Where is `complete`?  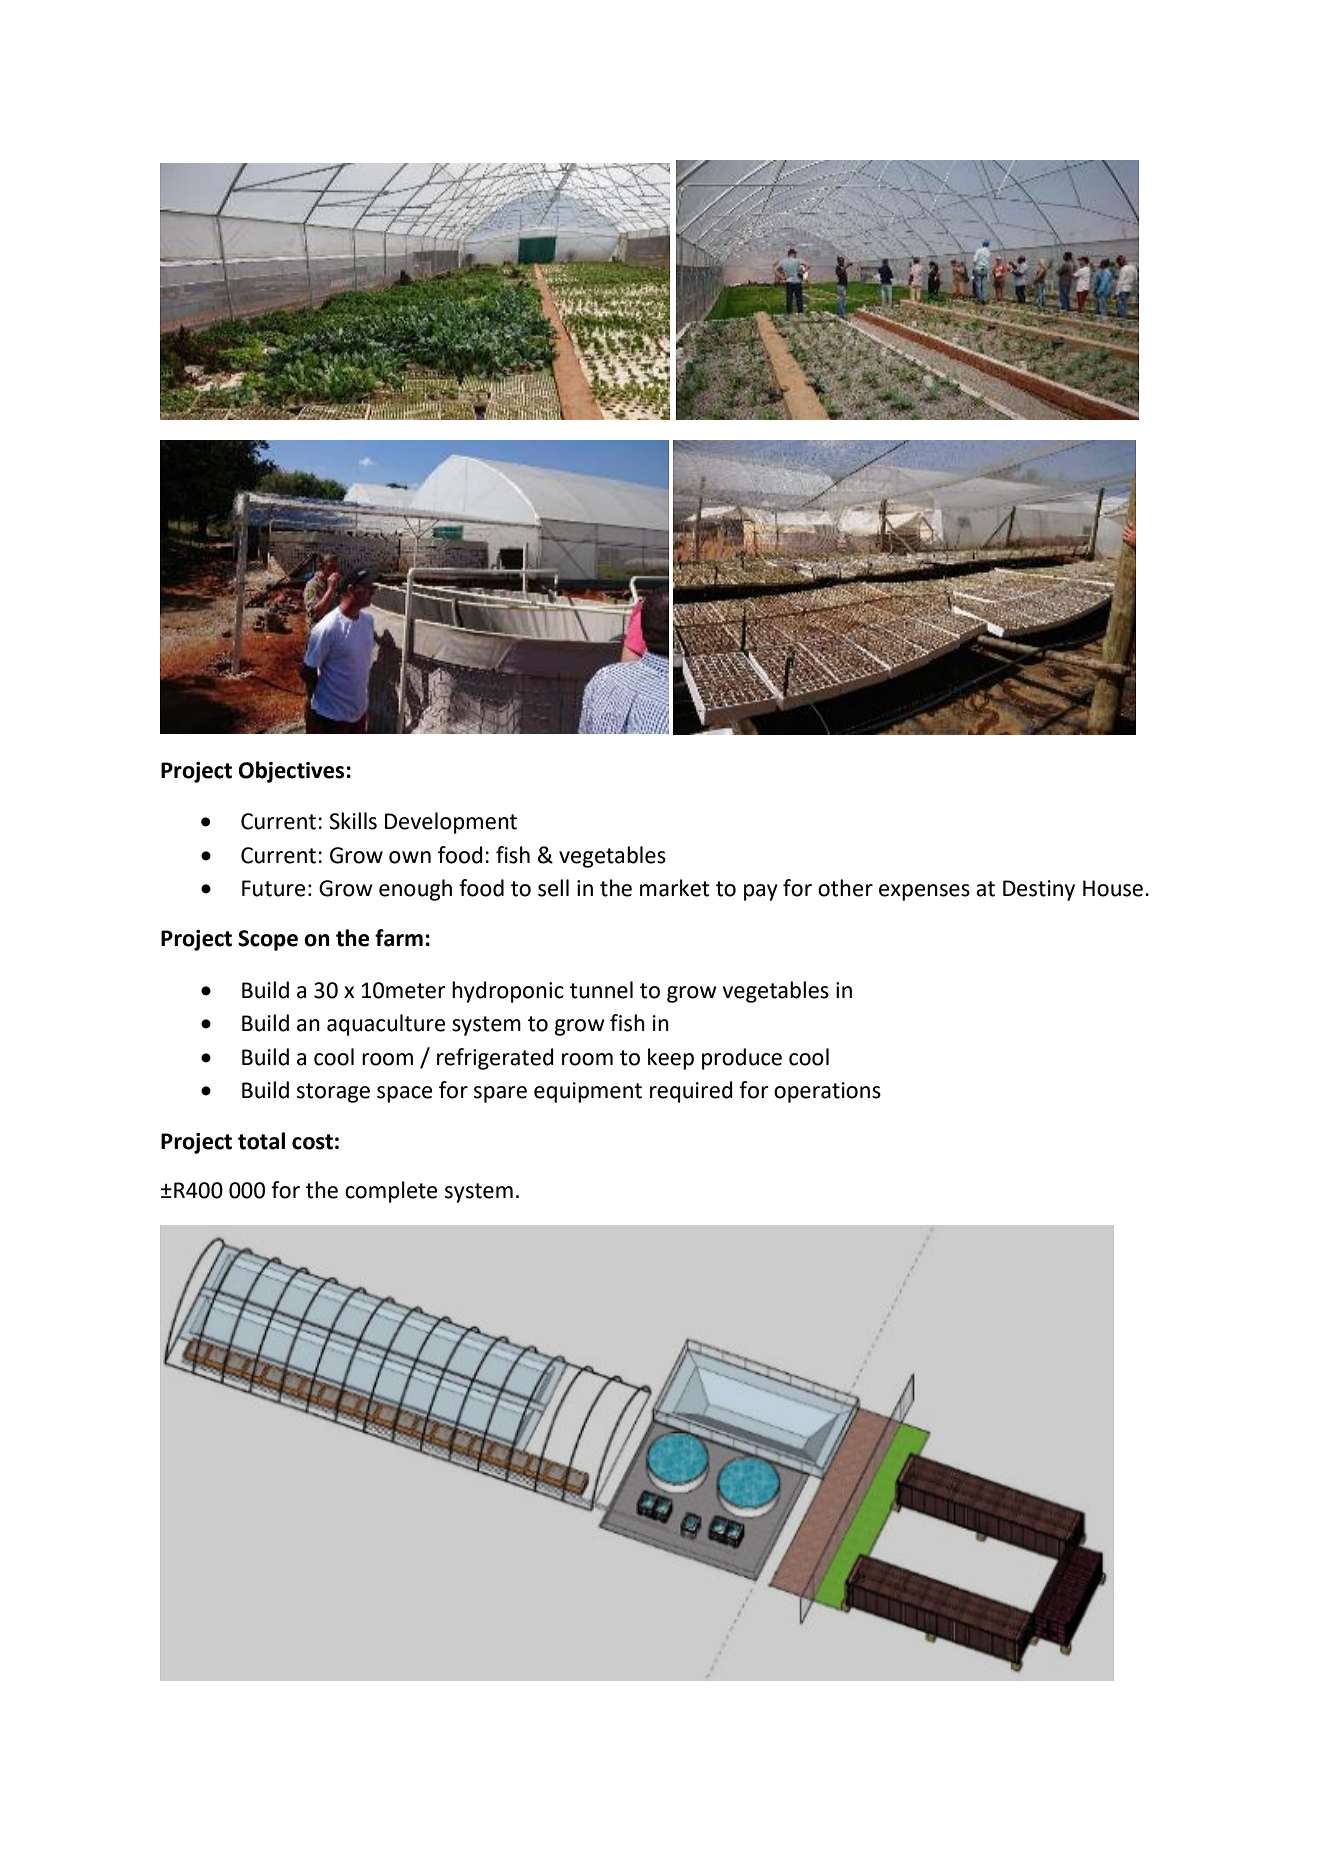
complete is located at coordinates (391, 1192).
